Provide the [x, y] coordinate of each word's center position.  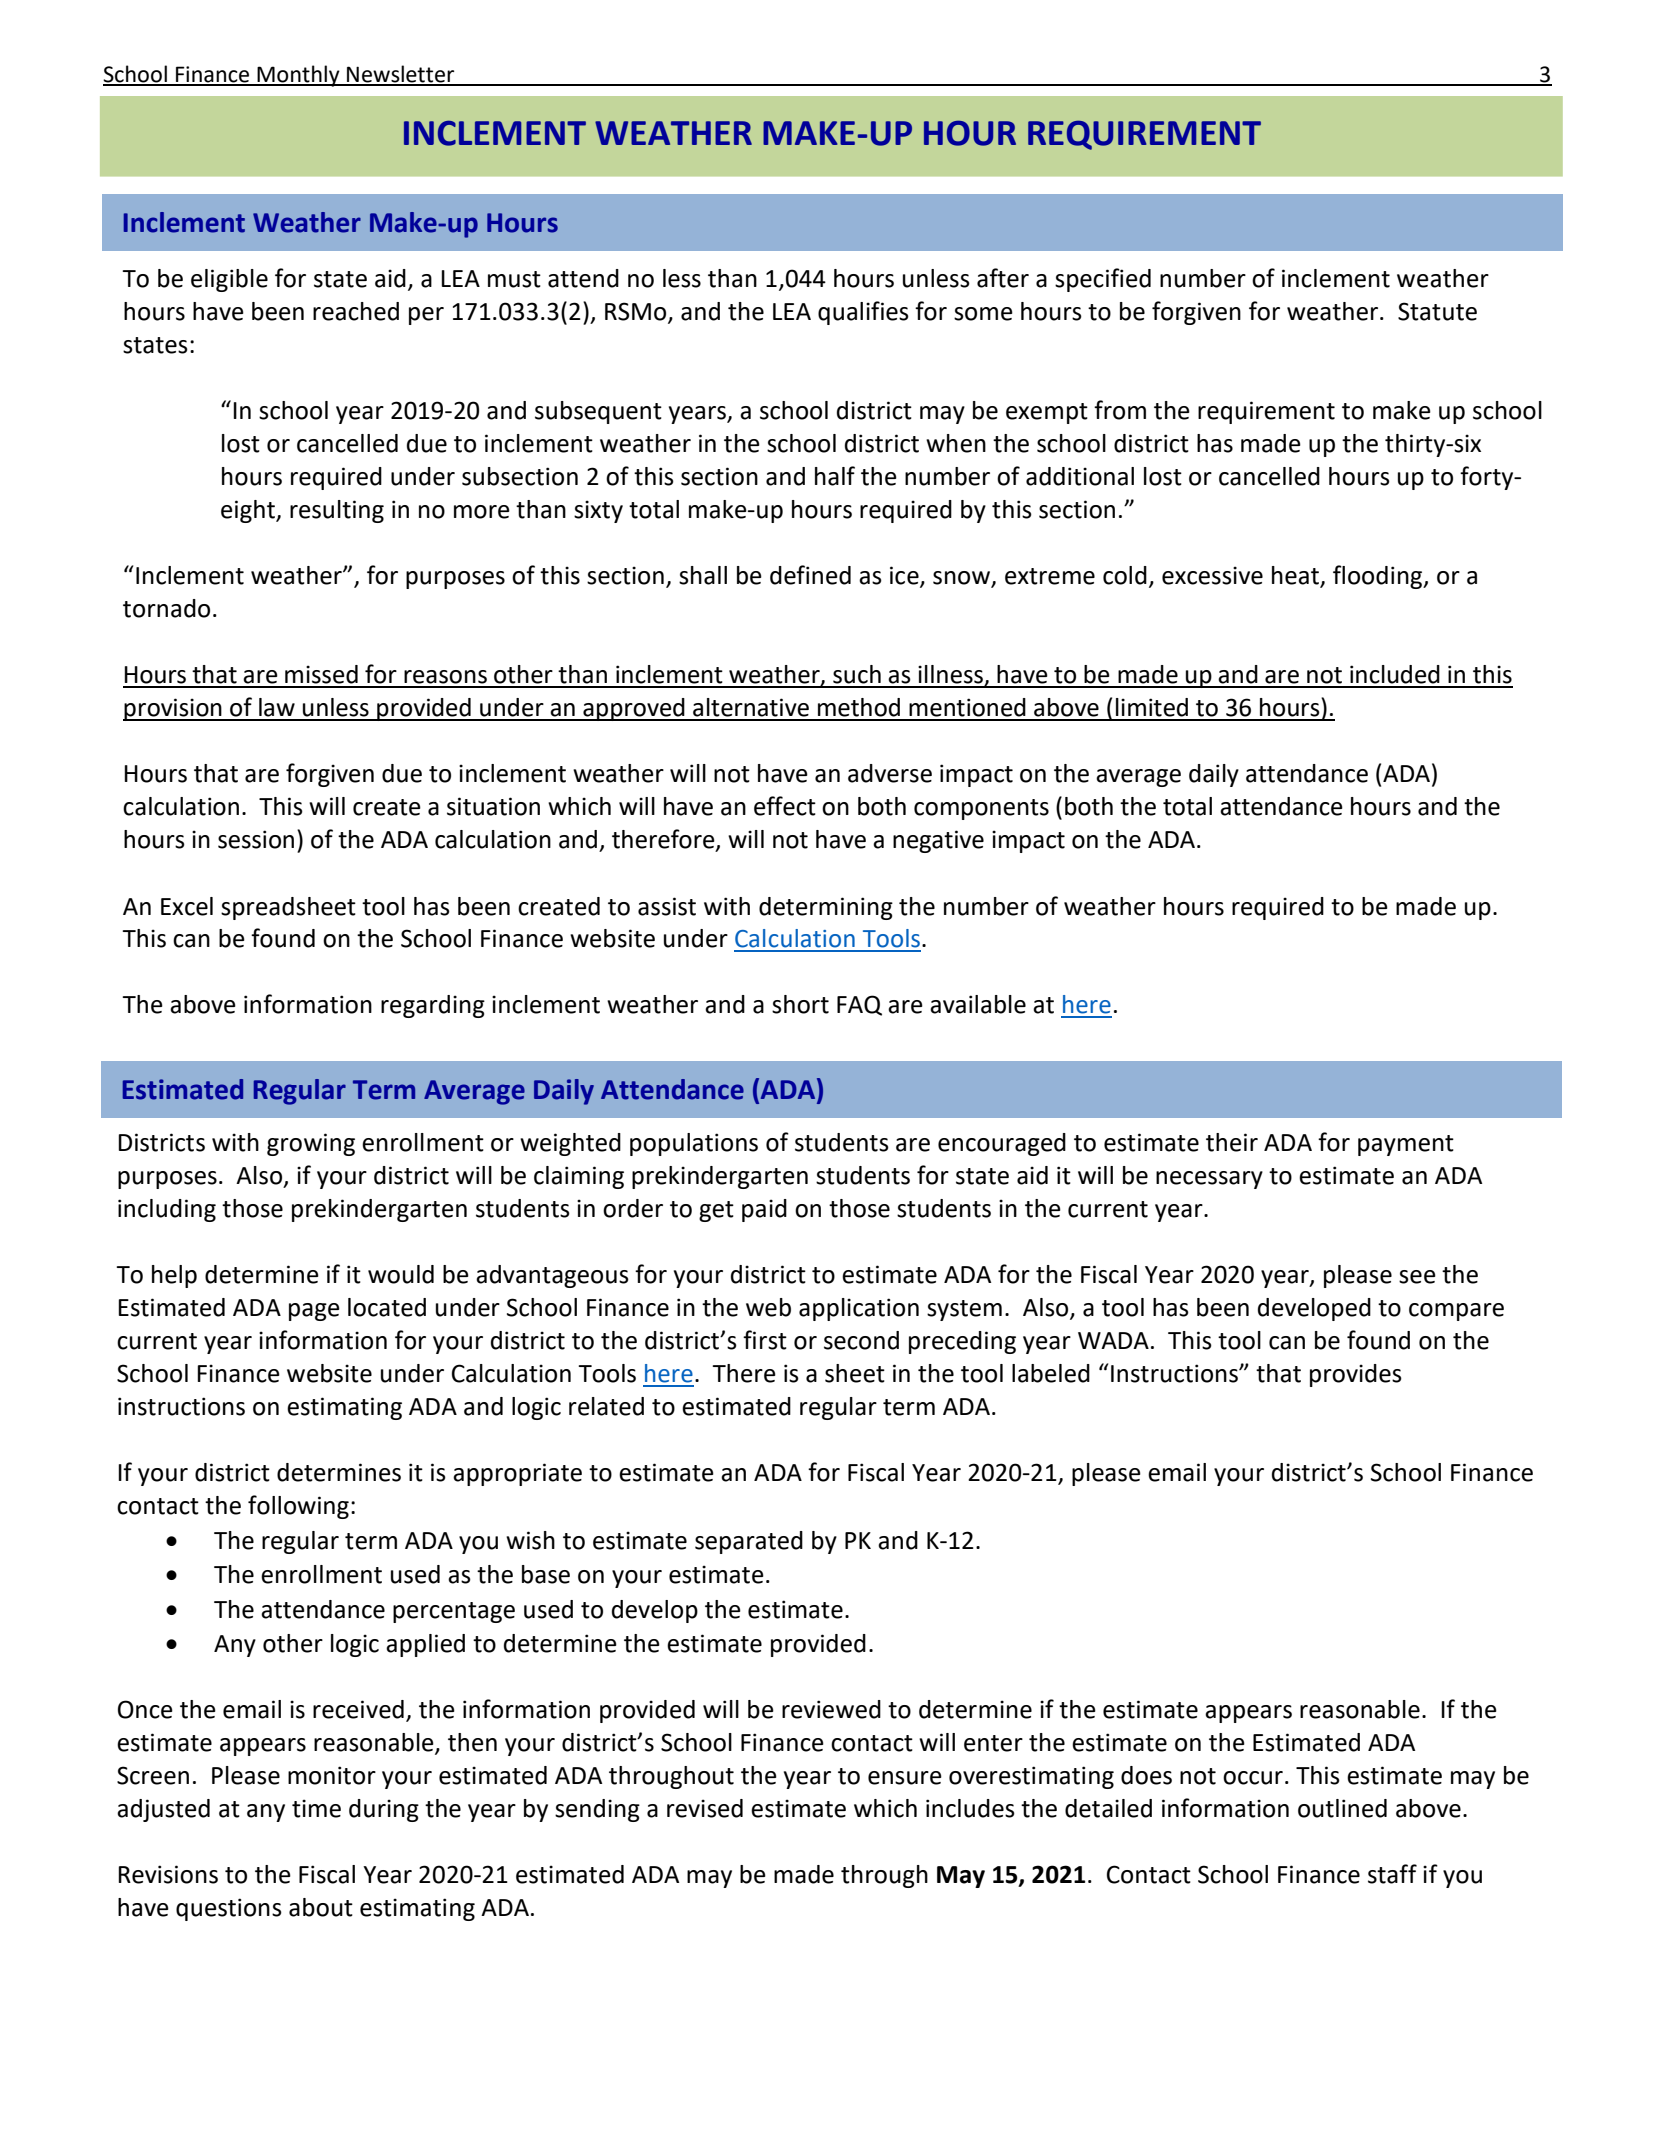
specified [1103, 280]
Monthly [298, 76]
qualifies [863, 313]
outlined [1342, 1808]
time [316, 1808]
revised [705, 1808]
